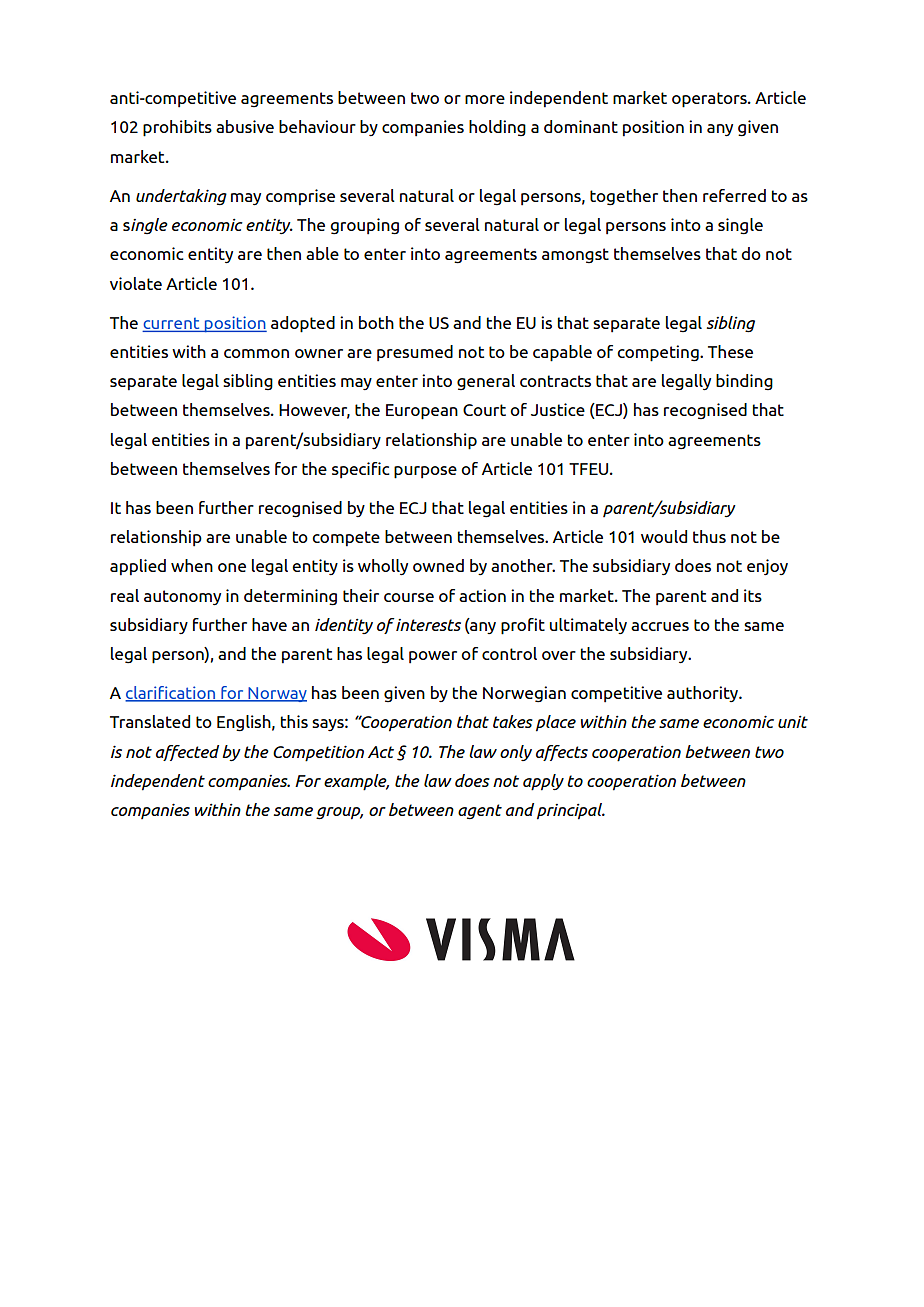 This screenshot has height=1307, width=924. Describe the element at coordinates (425, 472) in the screenshot. I see `purpose` at that location.
